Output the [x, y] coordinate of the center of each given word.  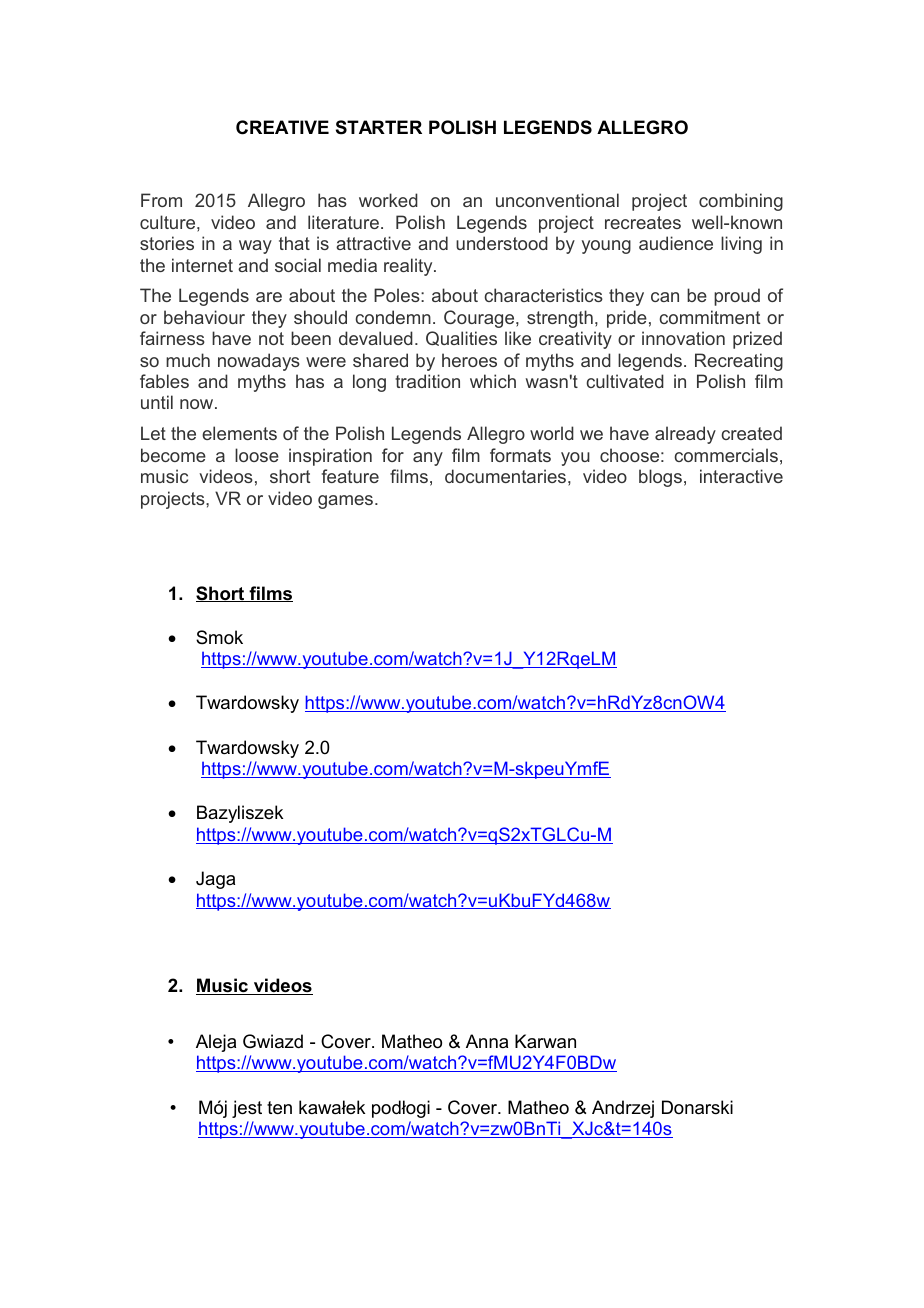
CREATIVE [282, 127]
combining [741, 202]
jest [247, 1109]
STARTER [379, 127]
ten [279, 1108]
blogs [660, 478]
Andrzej [623, 1109]
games [347, 502]
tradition [427, 381]
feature [350, 476]
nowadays [259, 362]
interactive [741, 476]
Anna [487, 1041]
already [685, 435]
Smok [219, 637]
